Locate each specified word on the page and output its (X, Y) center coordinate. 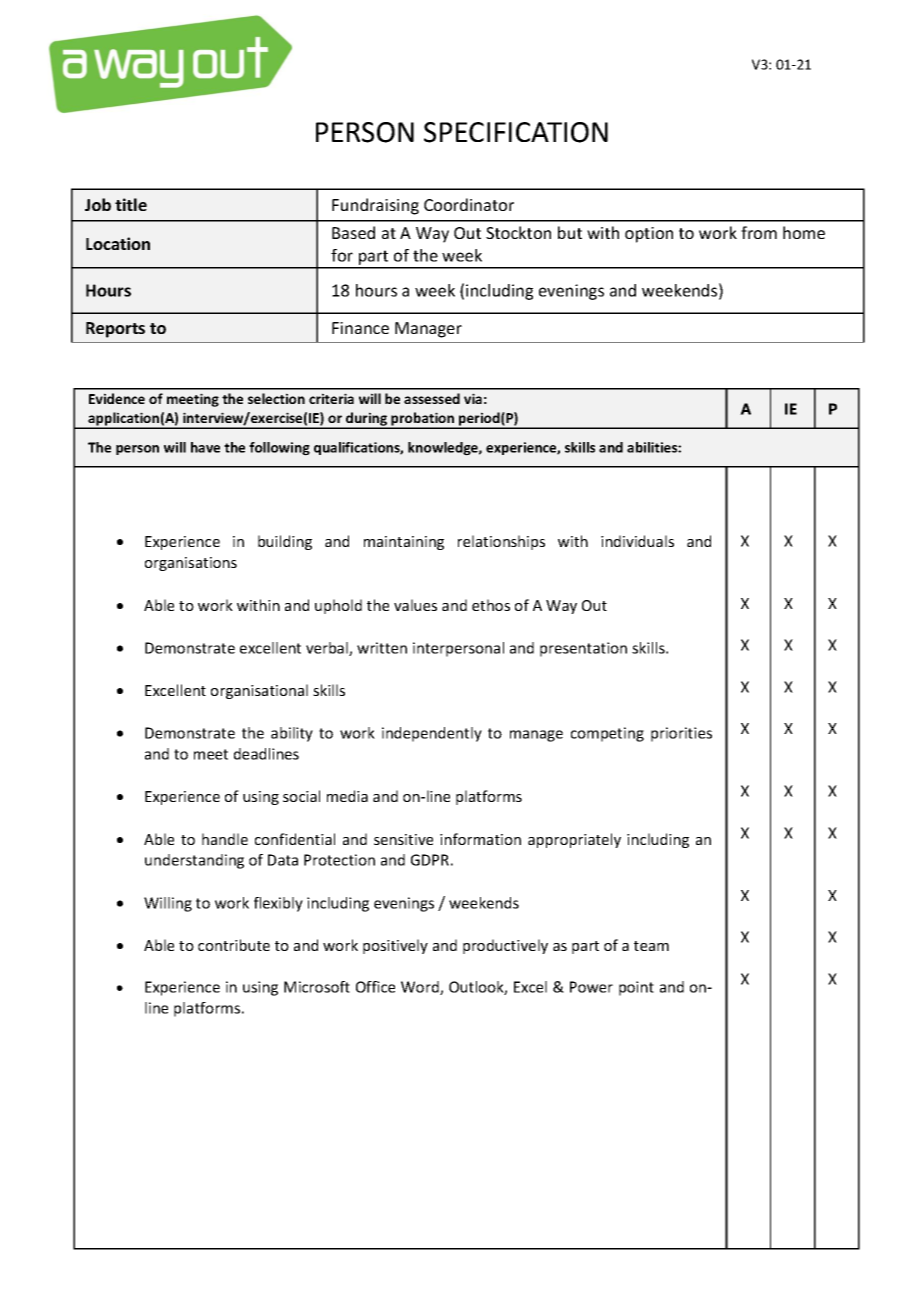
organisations (191, 564)
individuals (637, 541)
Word (421, 988)
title (131, 204)
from (759, 232)
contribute (234, 945)
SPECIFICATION (516, 132)
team (651, 946)
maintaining (404, 543)
